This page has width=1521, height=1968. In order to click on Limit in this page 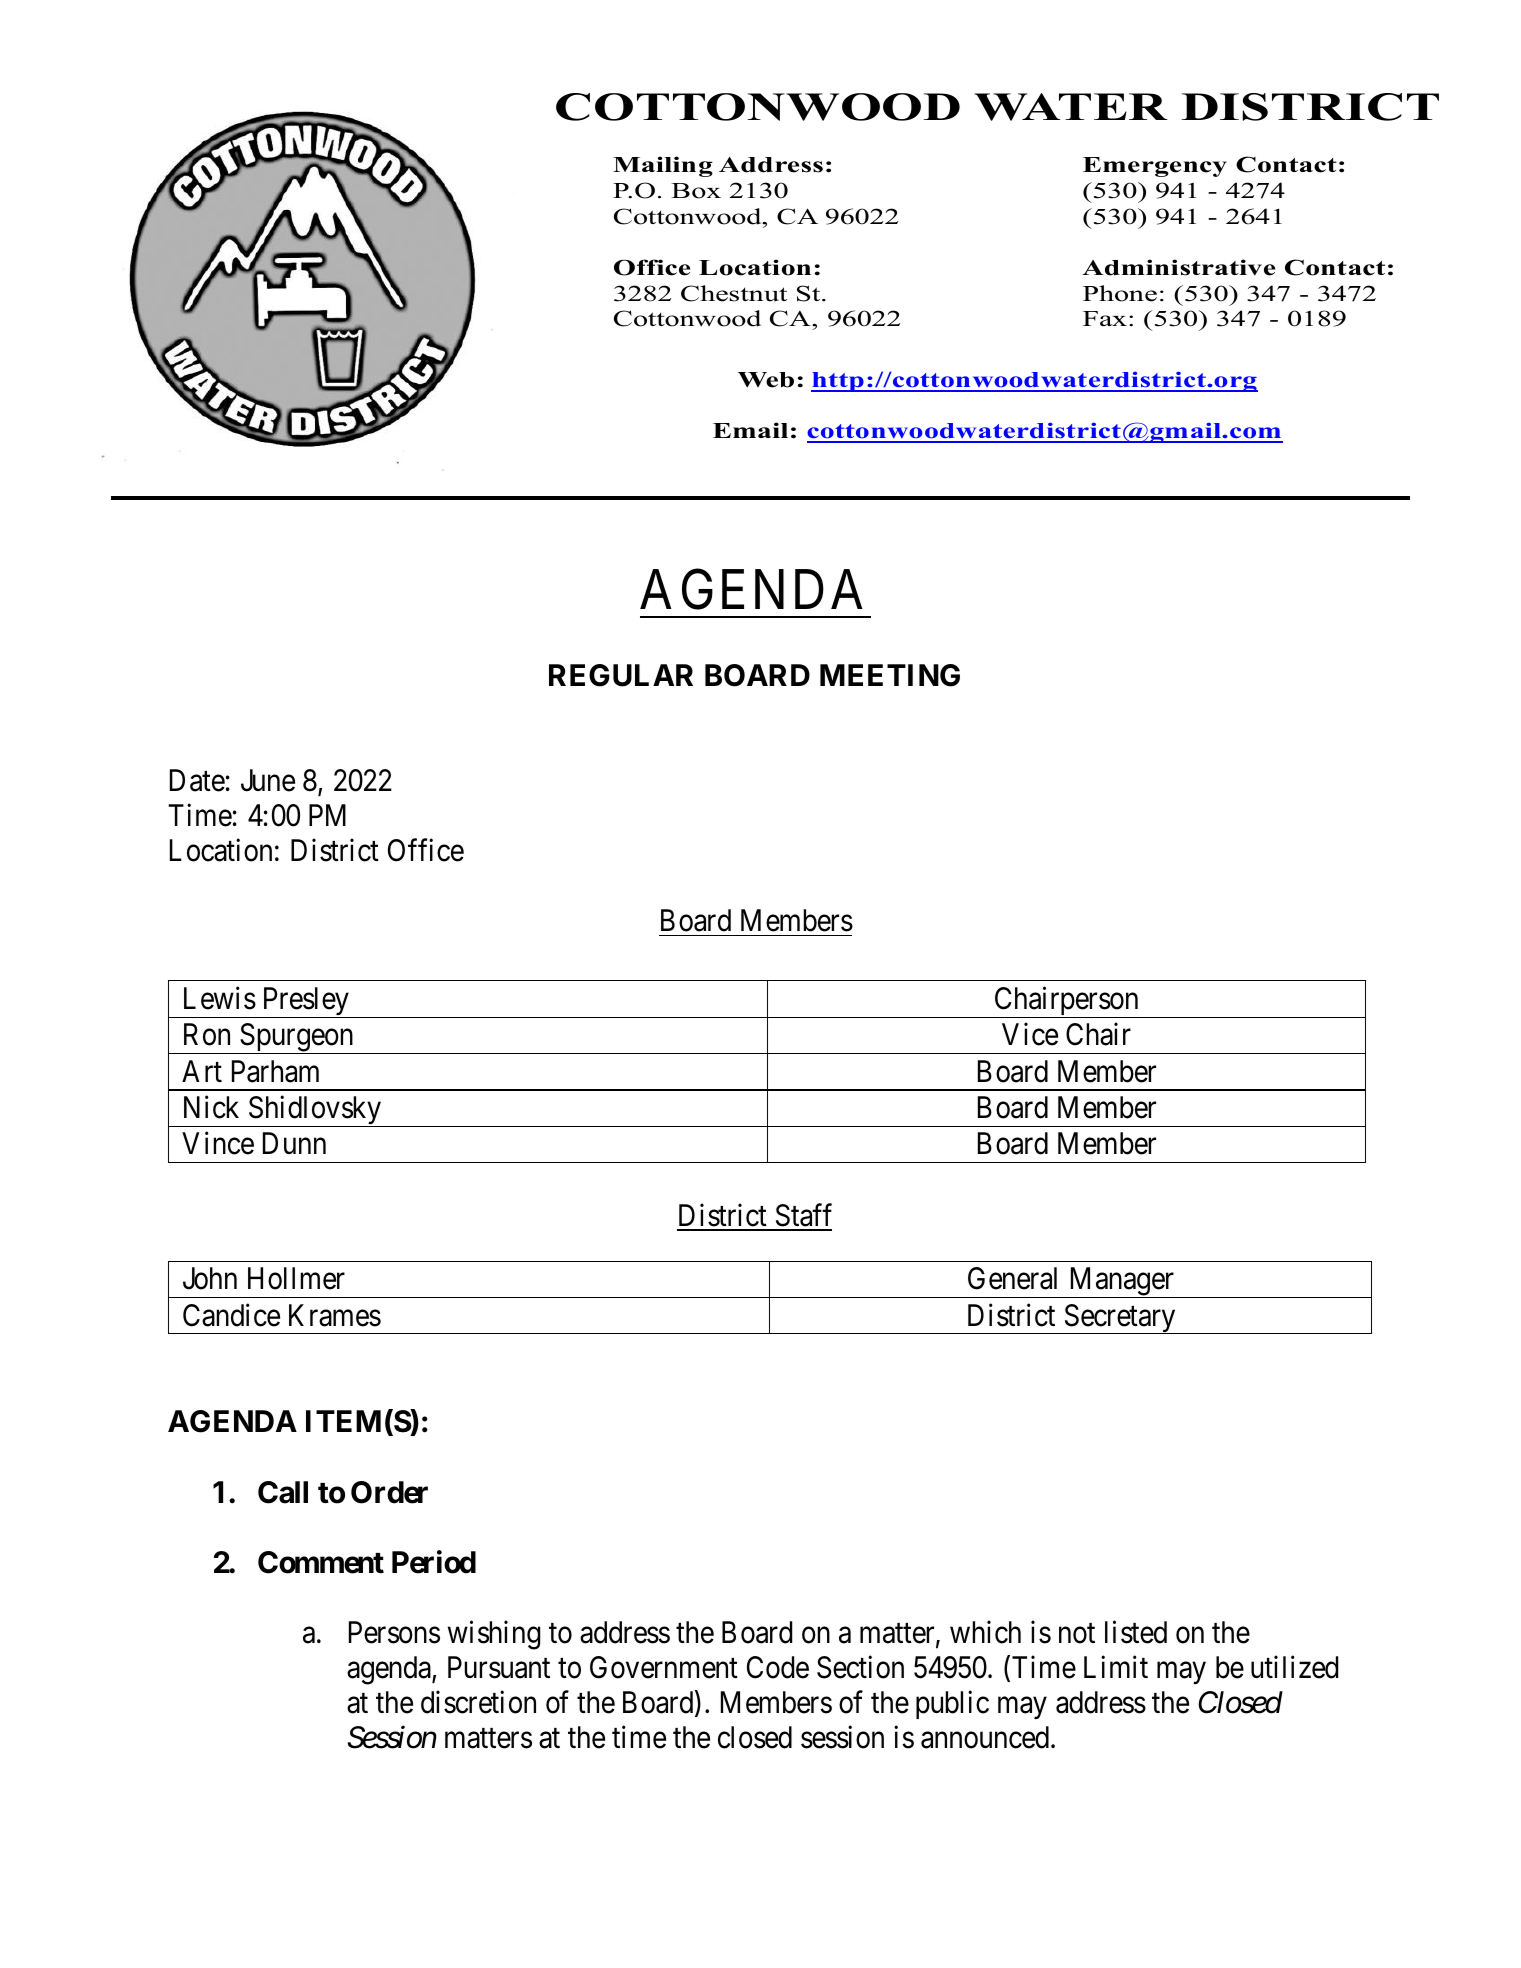, I will do `click(1116, 1666)`.
